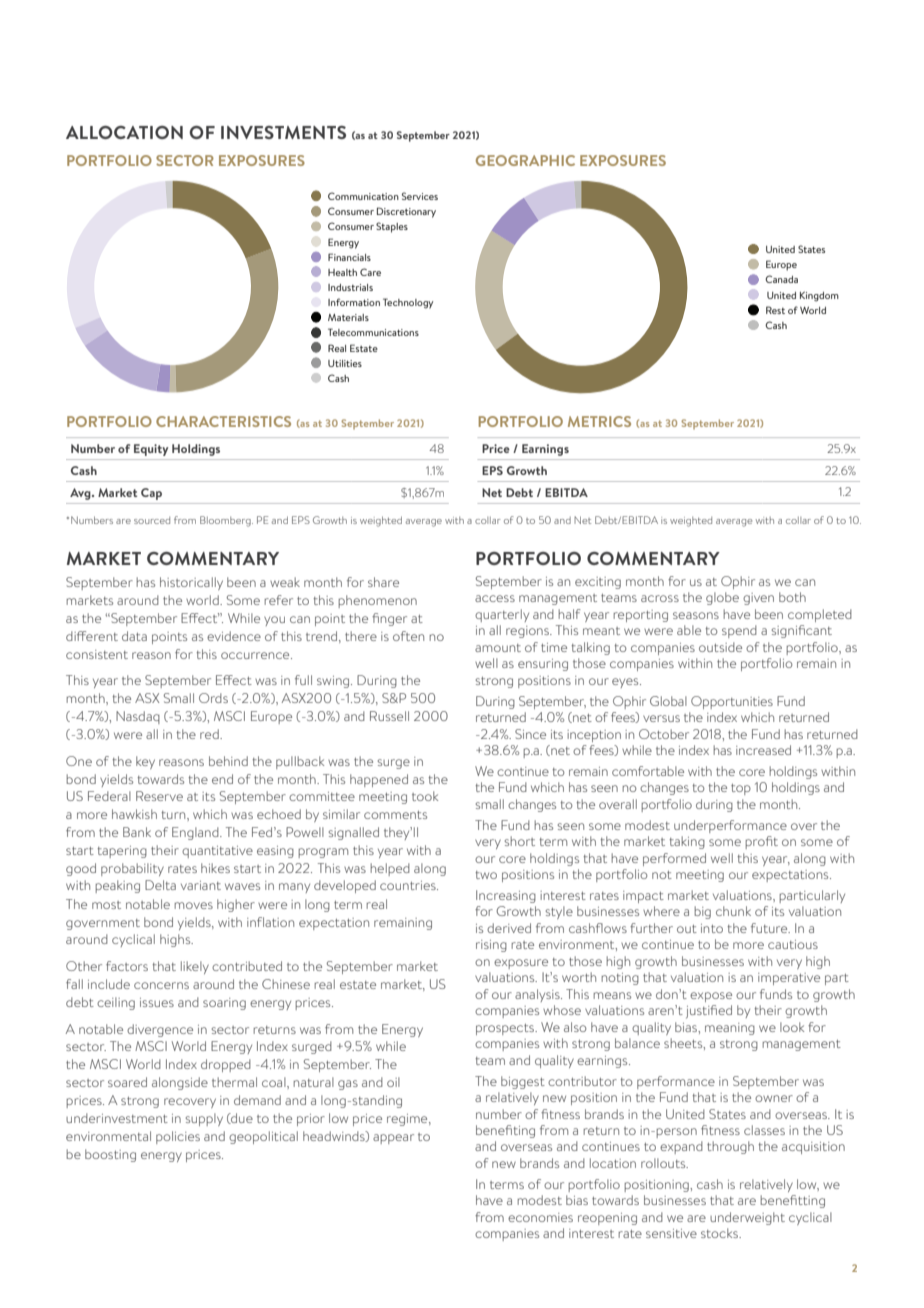 The width and height of the screenshot is (924, 1308). What do you see at coordinates (781, 279) in the screenshot?
I see `Canada` at bounding box center [781, 279].
